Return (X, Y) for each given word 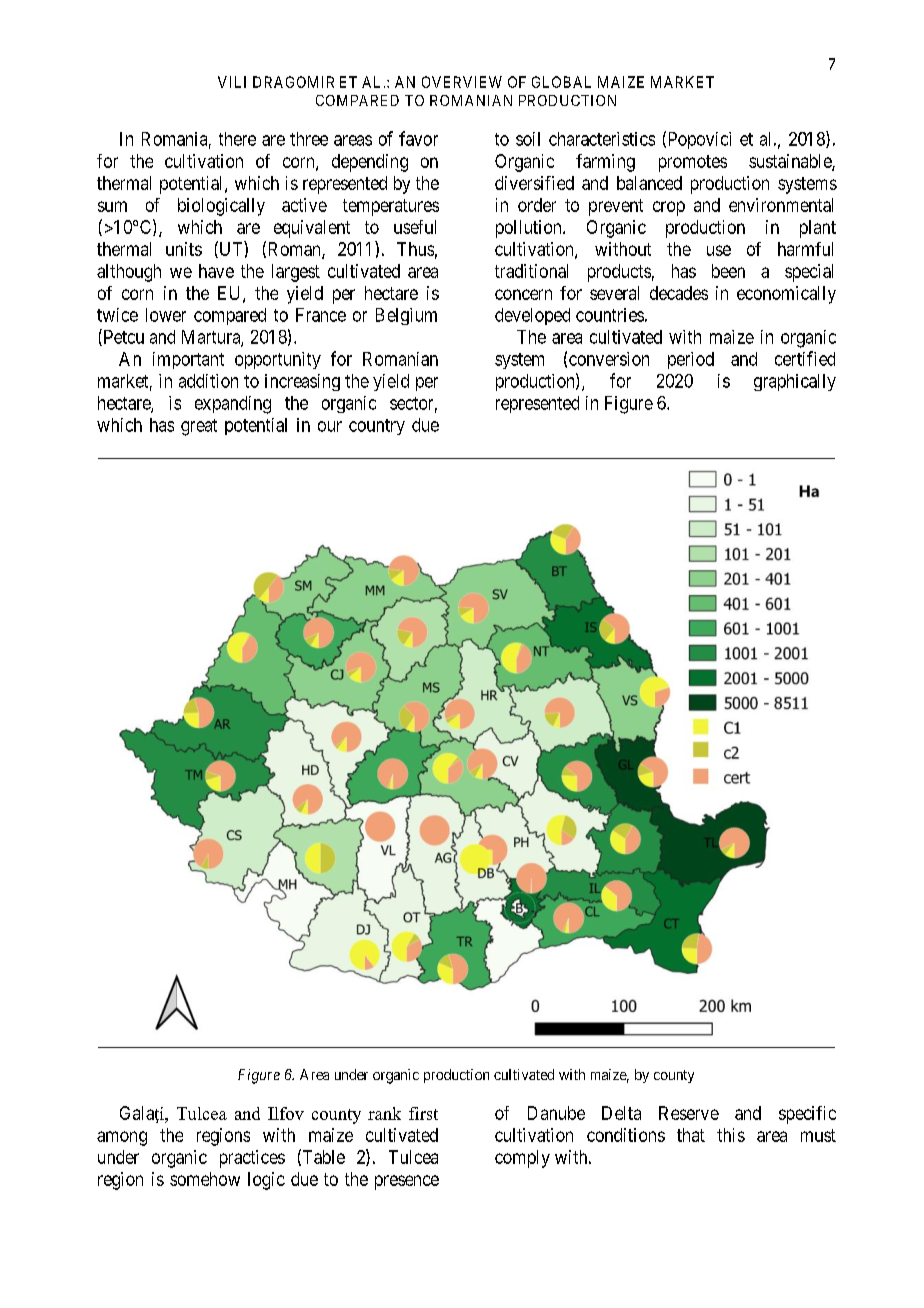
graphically (795, 382)
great (199, 427)
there (237, 139)
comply (522, 1159)
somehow (205, 1179)
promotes (693, 163)
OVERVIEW (462, 82)
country (377, 427)
